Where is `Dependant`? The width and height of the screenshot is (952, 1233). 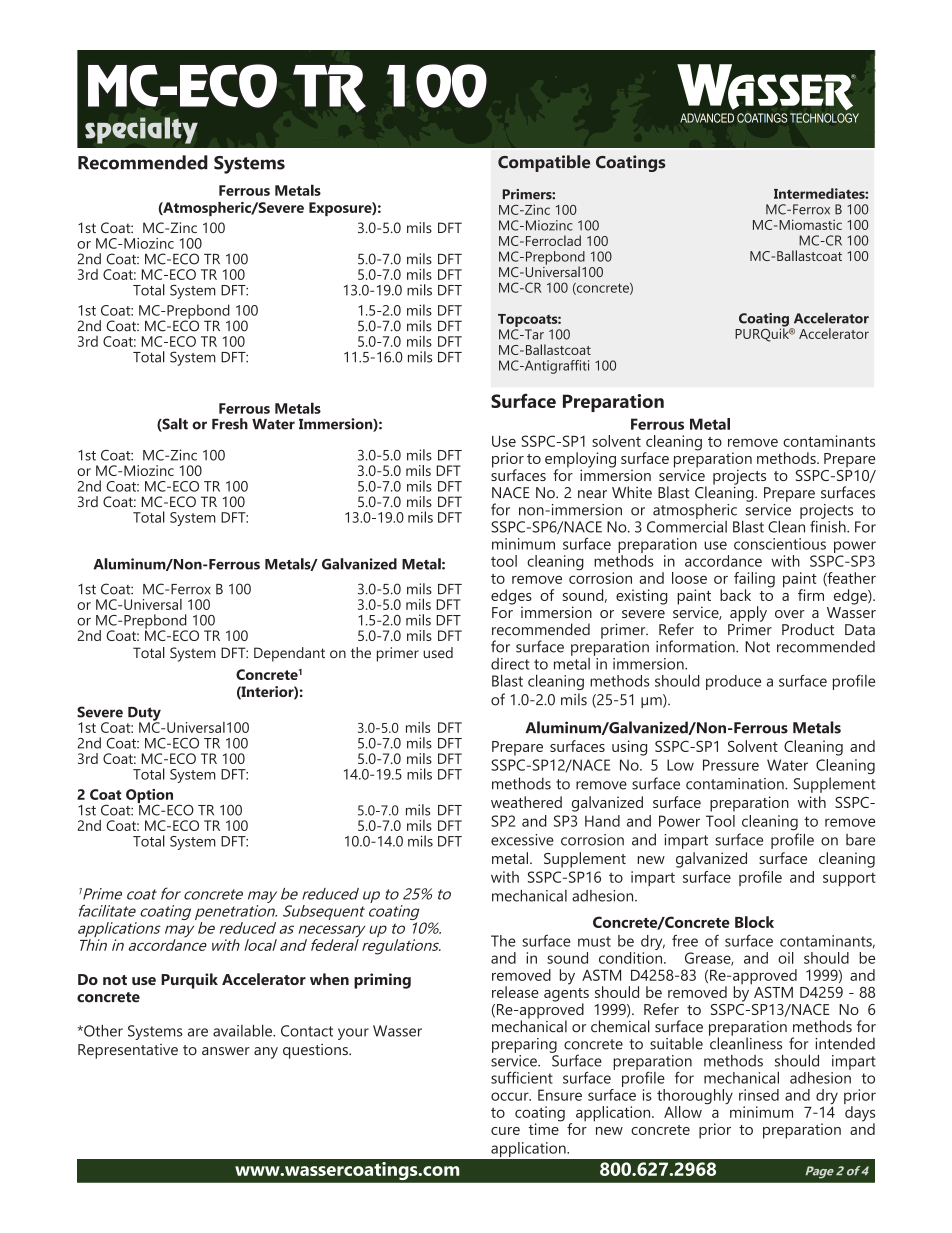
Dependant is located at coordinates (289, 654).
